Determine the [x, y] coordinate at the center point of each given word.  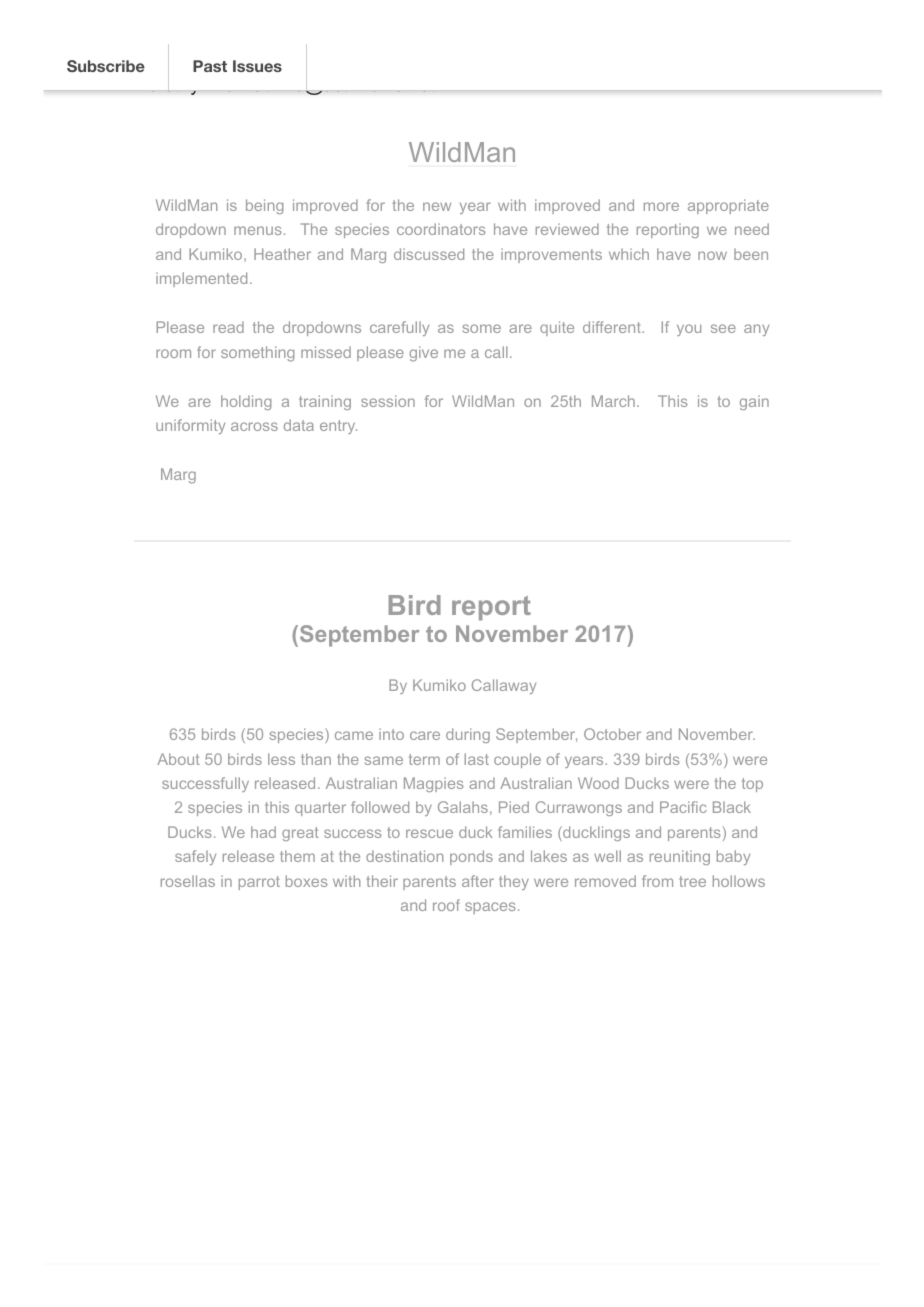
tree [692, 881]
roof [446, 905]
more [661, 206]
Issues [257, 66]
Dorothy [167, 85]
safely [195, 857]
